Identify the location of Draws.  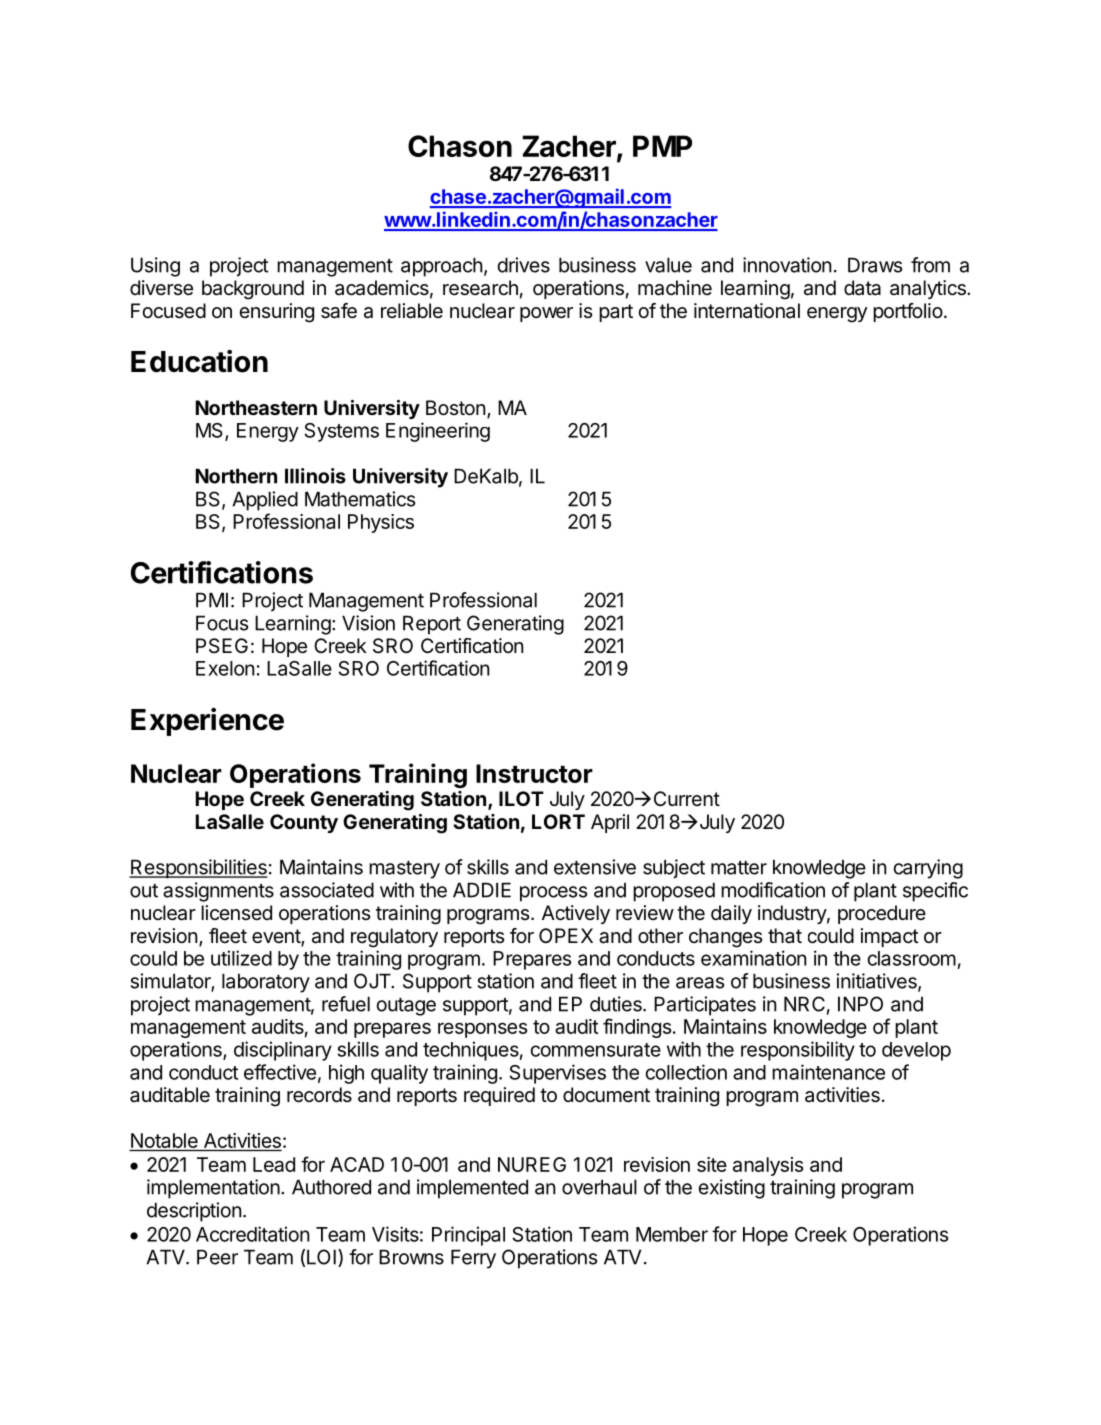
(875, 265).
